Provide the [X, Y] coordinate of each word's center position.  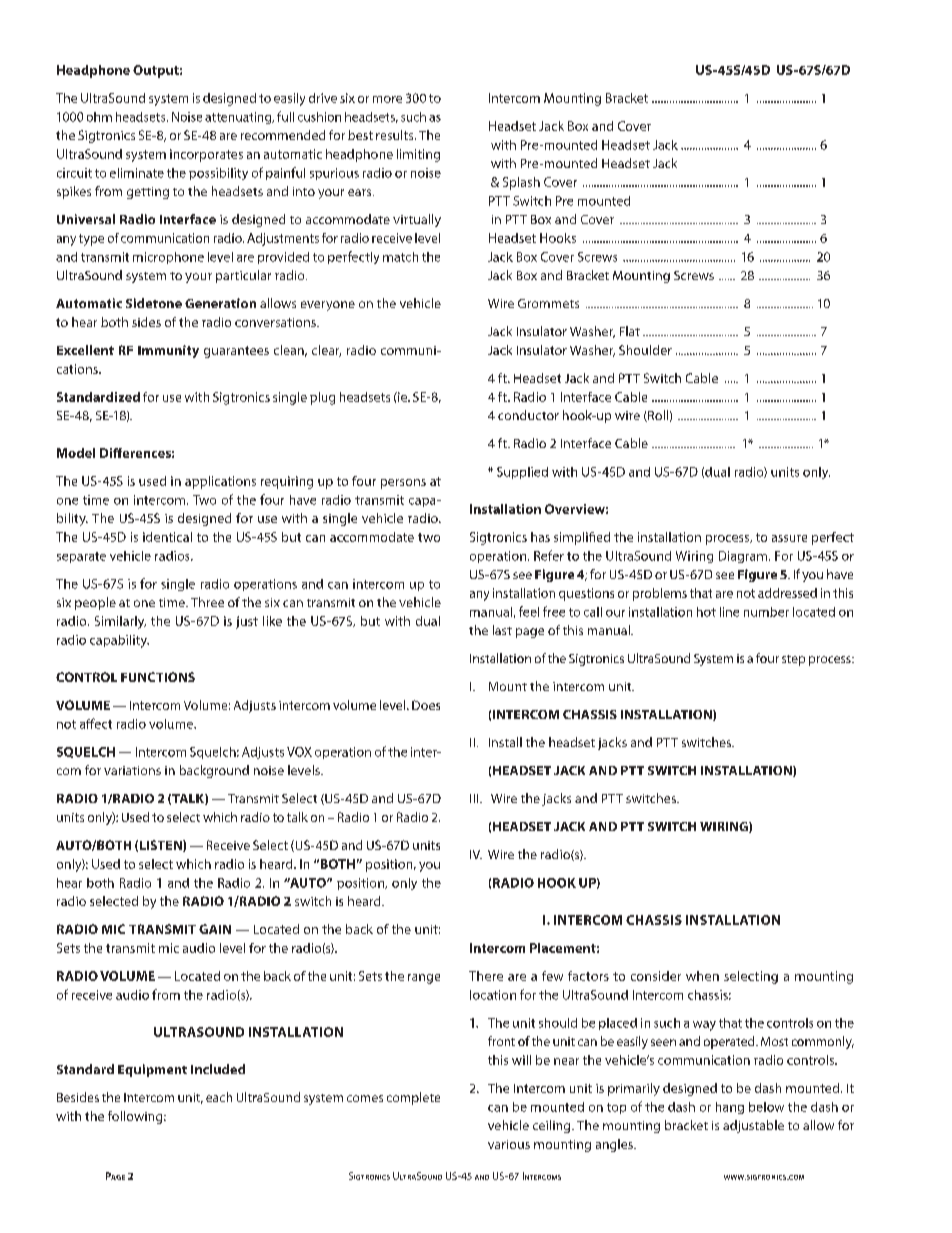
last [502, 630]
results [396, 135]
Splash [521, 183]
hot [706, 612]
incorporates [206, 155]
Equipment [152, 1070]
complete [413, 1098]
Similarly [120, 622]
